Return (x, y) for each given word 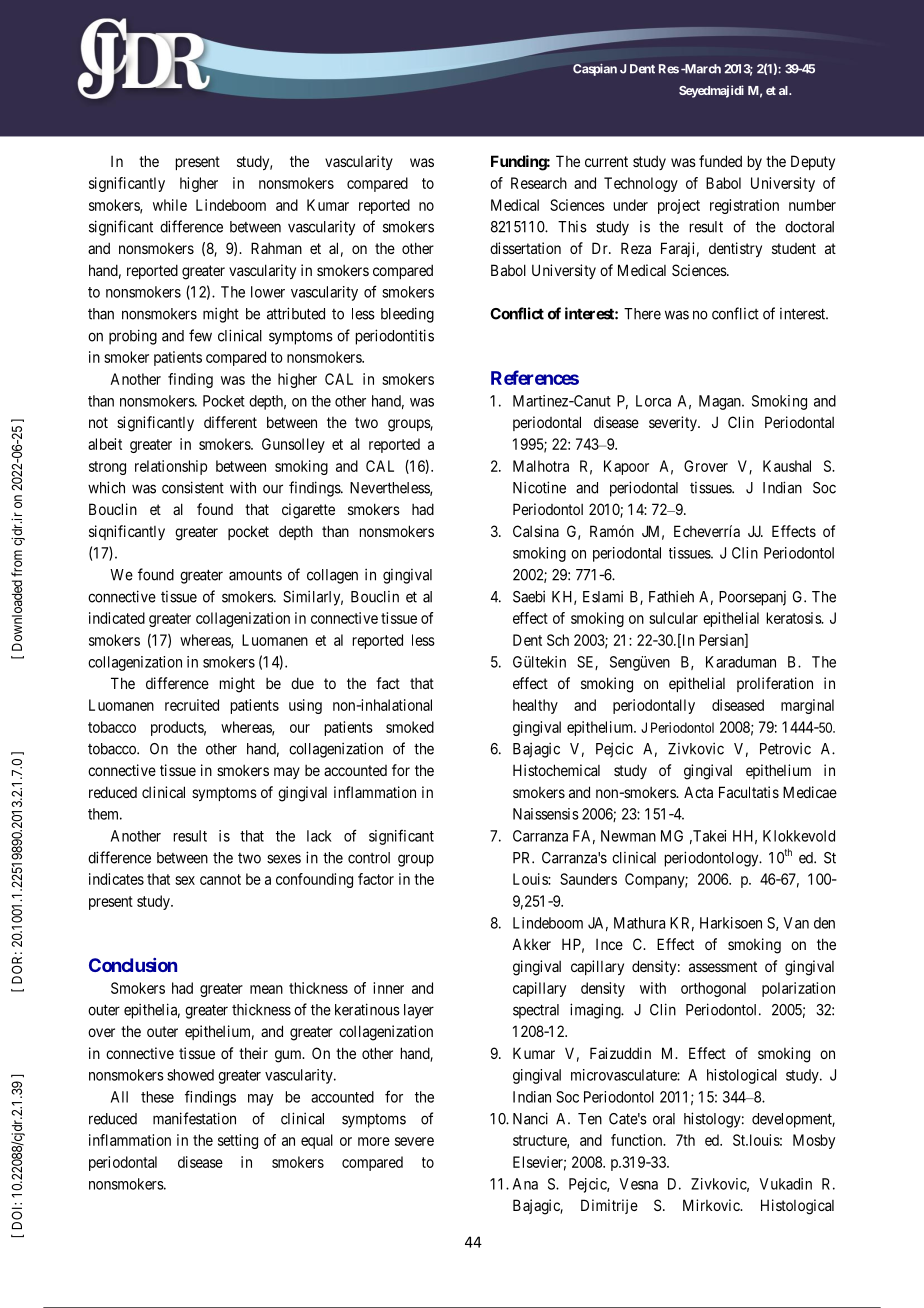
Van (796, 923)
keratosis (794, 618)
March (701, 69)
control (369, 858)
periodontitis (395, 337)
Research (539, 183)
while (170, 205)
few (200, 335)
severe (414, 1141)
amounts (255, 575)
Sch (558, 640)
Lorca (653, 401)
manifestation (194, 1118)
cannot (220, 879)
